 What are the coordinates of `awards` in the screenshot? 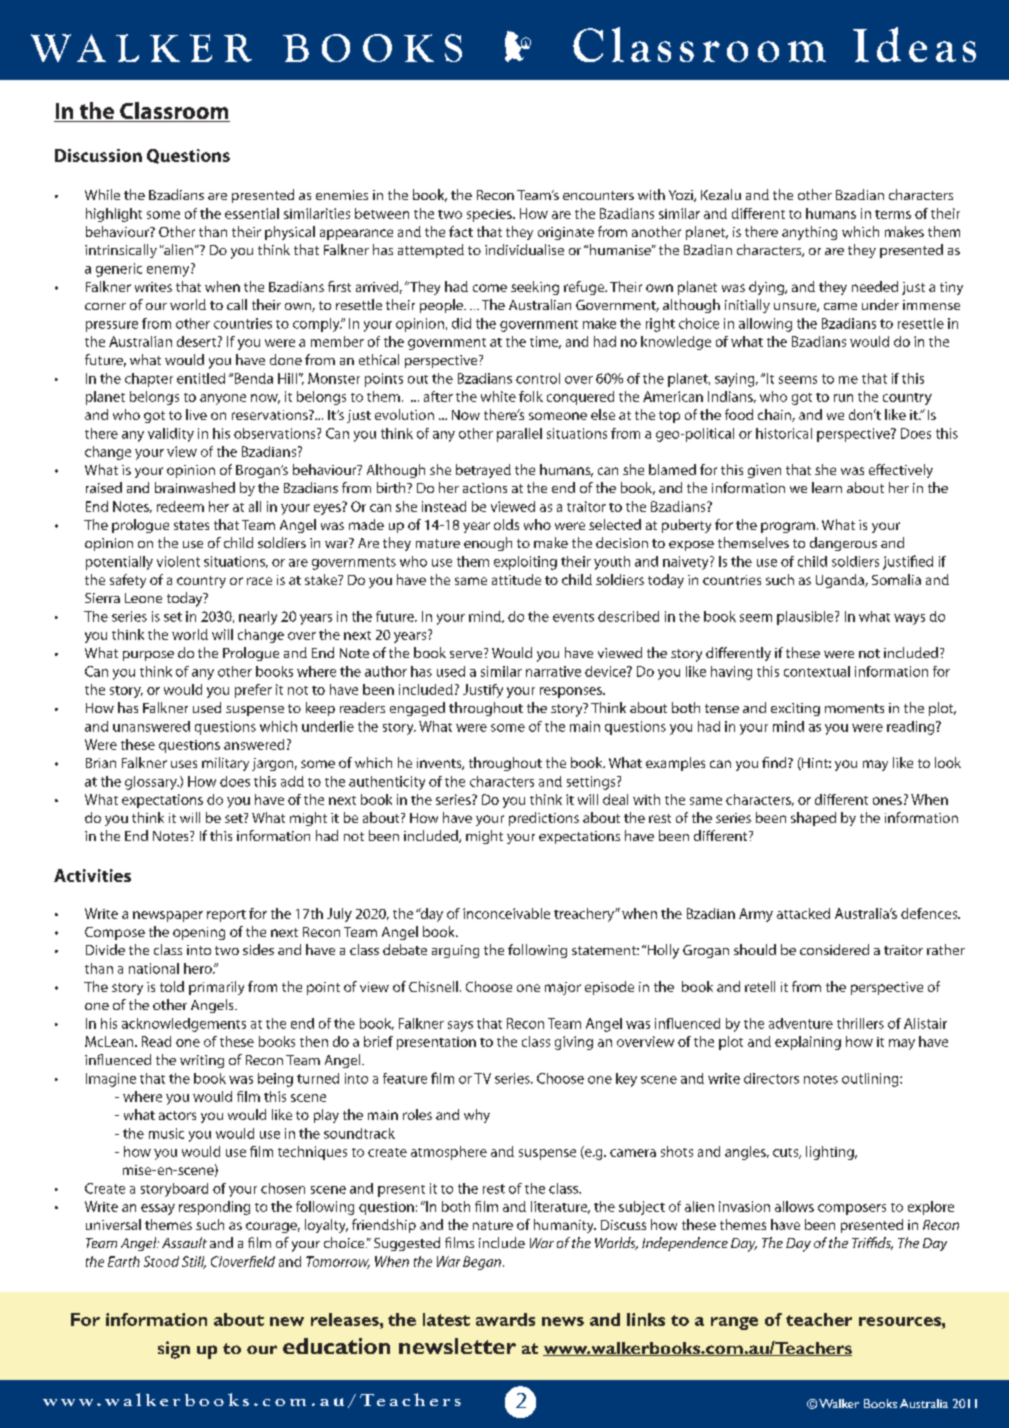 It's located at (505, 1319).
